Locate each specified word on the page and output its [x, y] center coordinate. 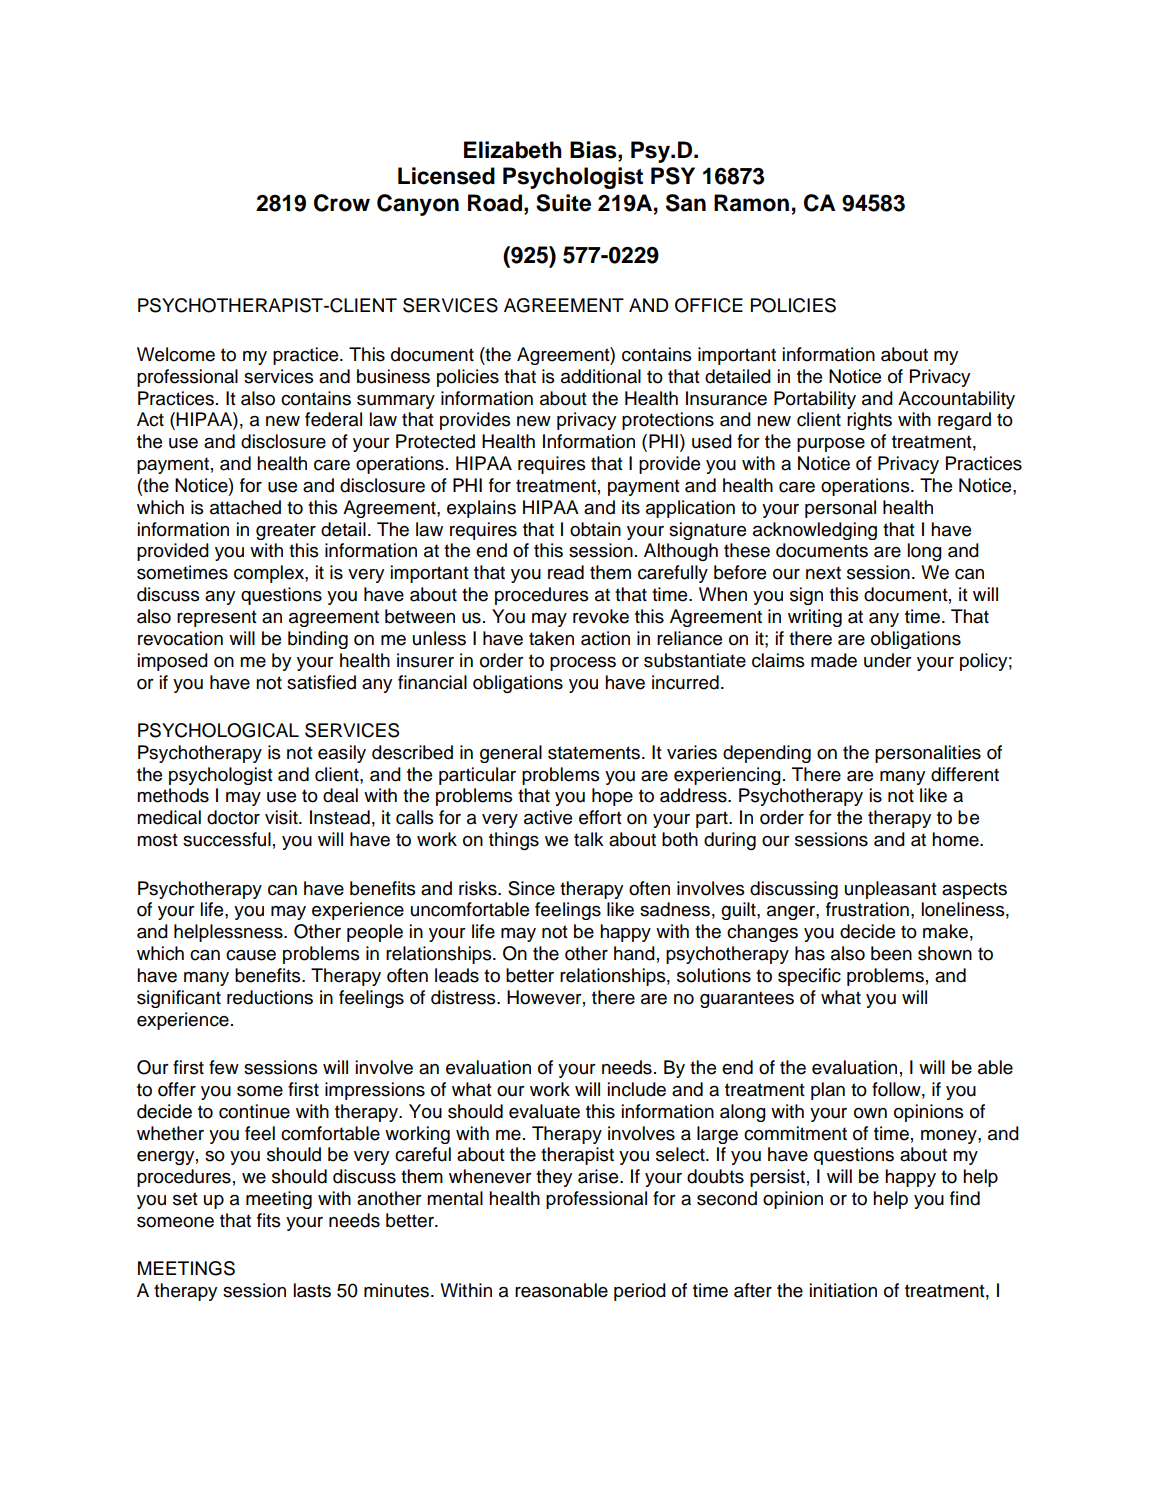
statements [594, 753]
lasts [312, 1290]
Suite [563, 203]
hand [634, 953]
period [640, 1292]
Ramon [751, 203]
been [891, 953]
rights [869, 421]
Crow [342, 203]
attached [245, 507]
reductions [270, 997]
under [888, 660]
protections [668, 421]
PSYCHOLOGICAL [218, 730]
